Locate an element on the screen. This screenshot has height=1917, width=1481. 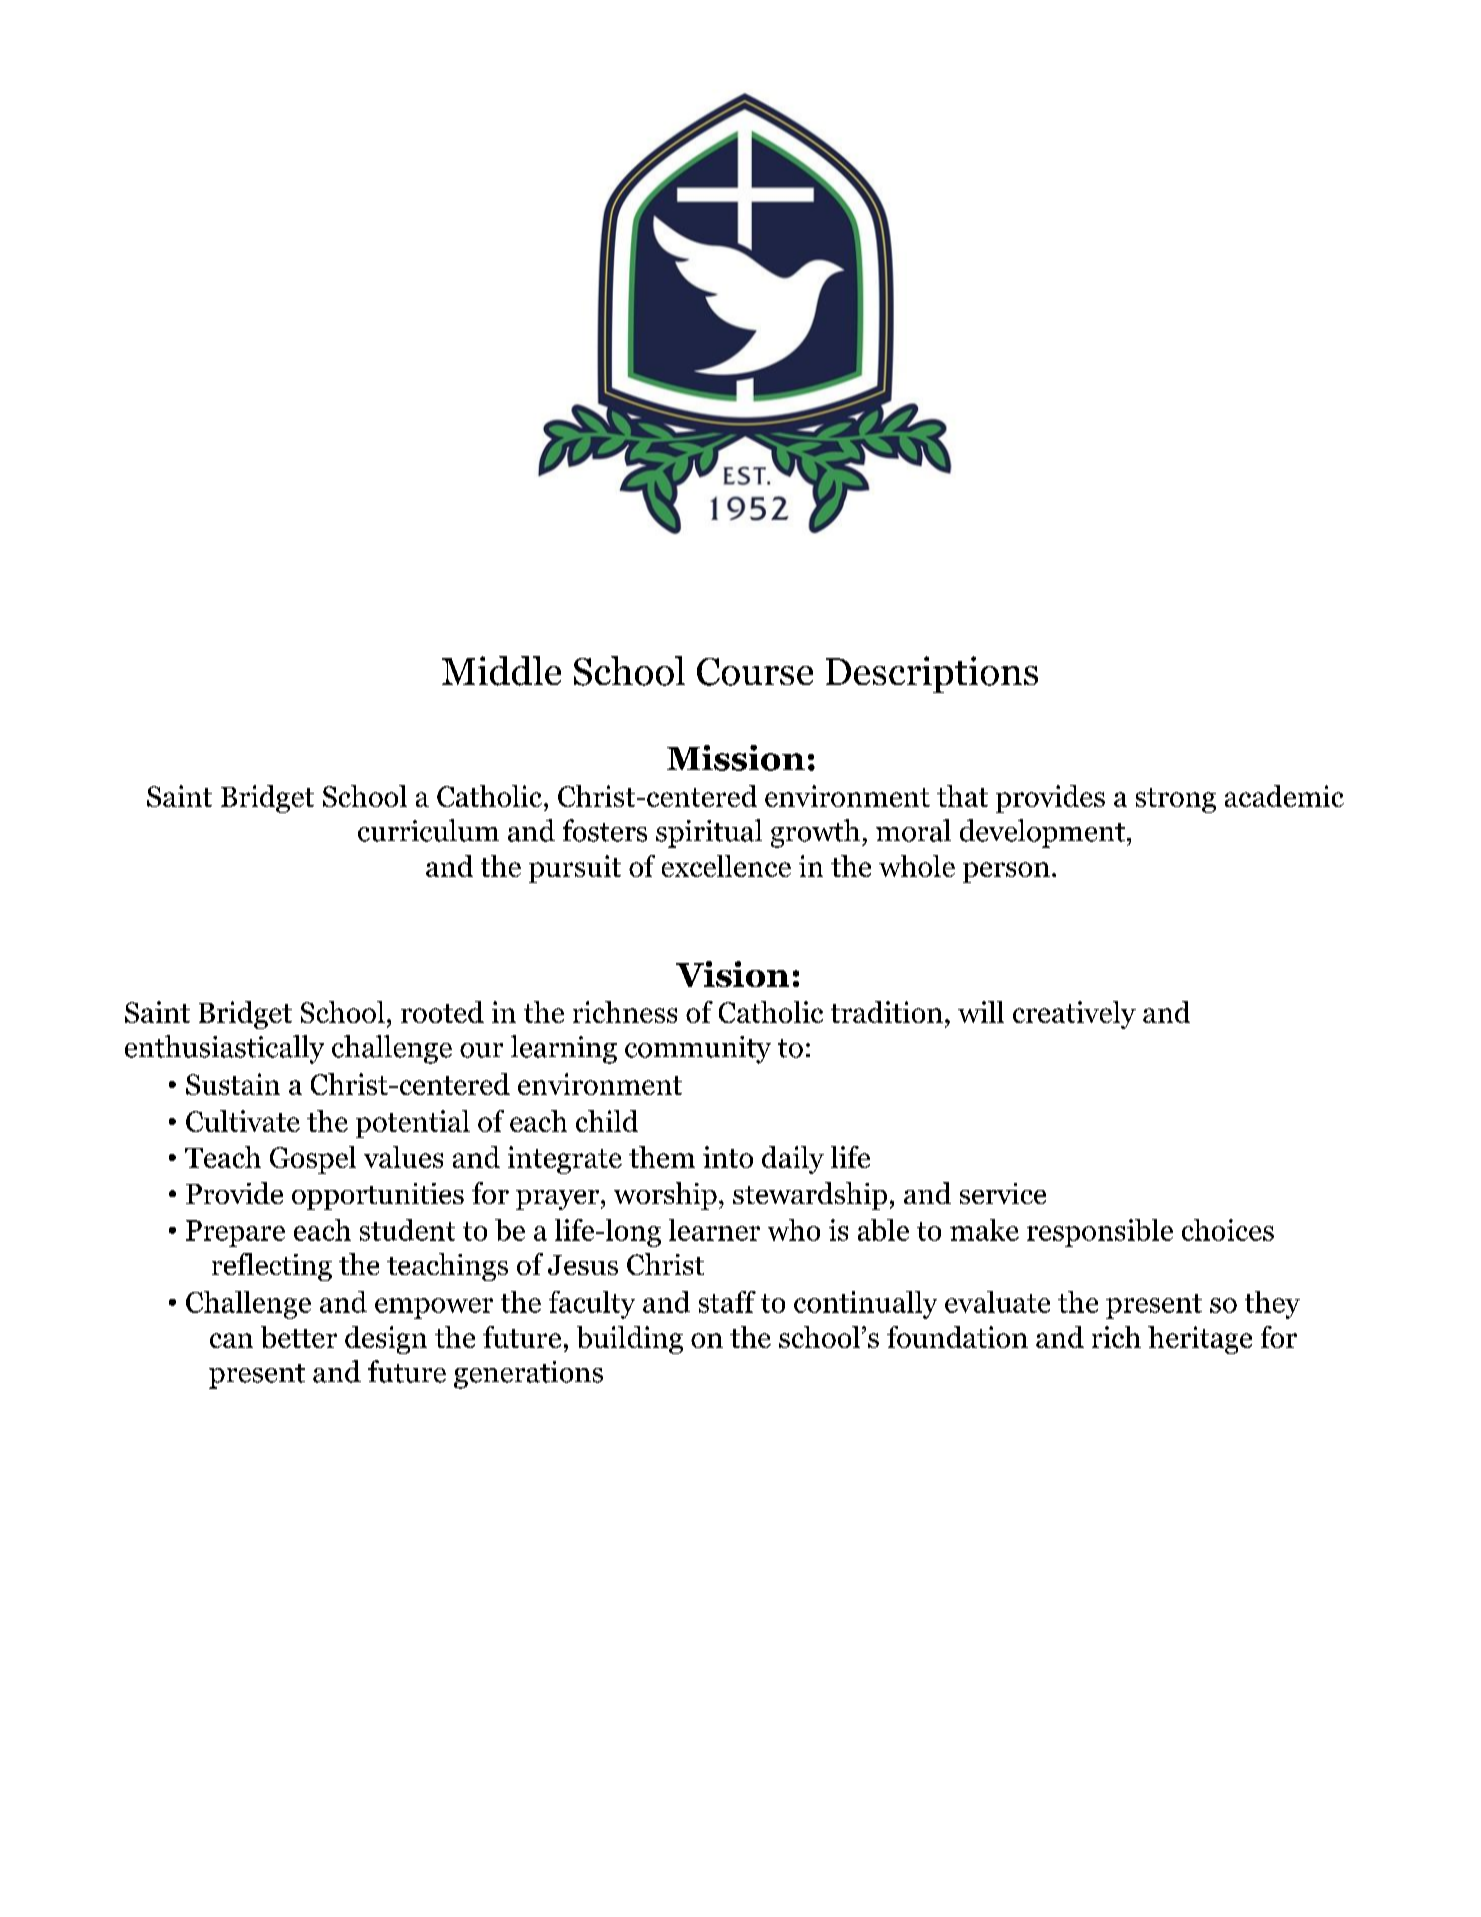
potential is located at coordinates (413, 1124).
